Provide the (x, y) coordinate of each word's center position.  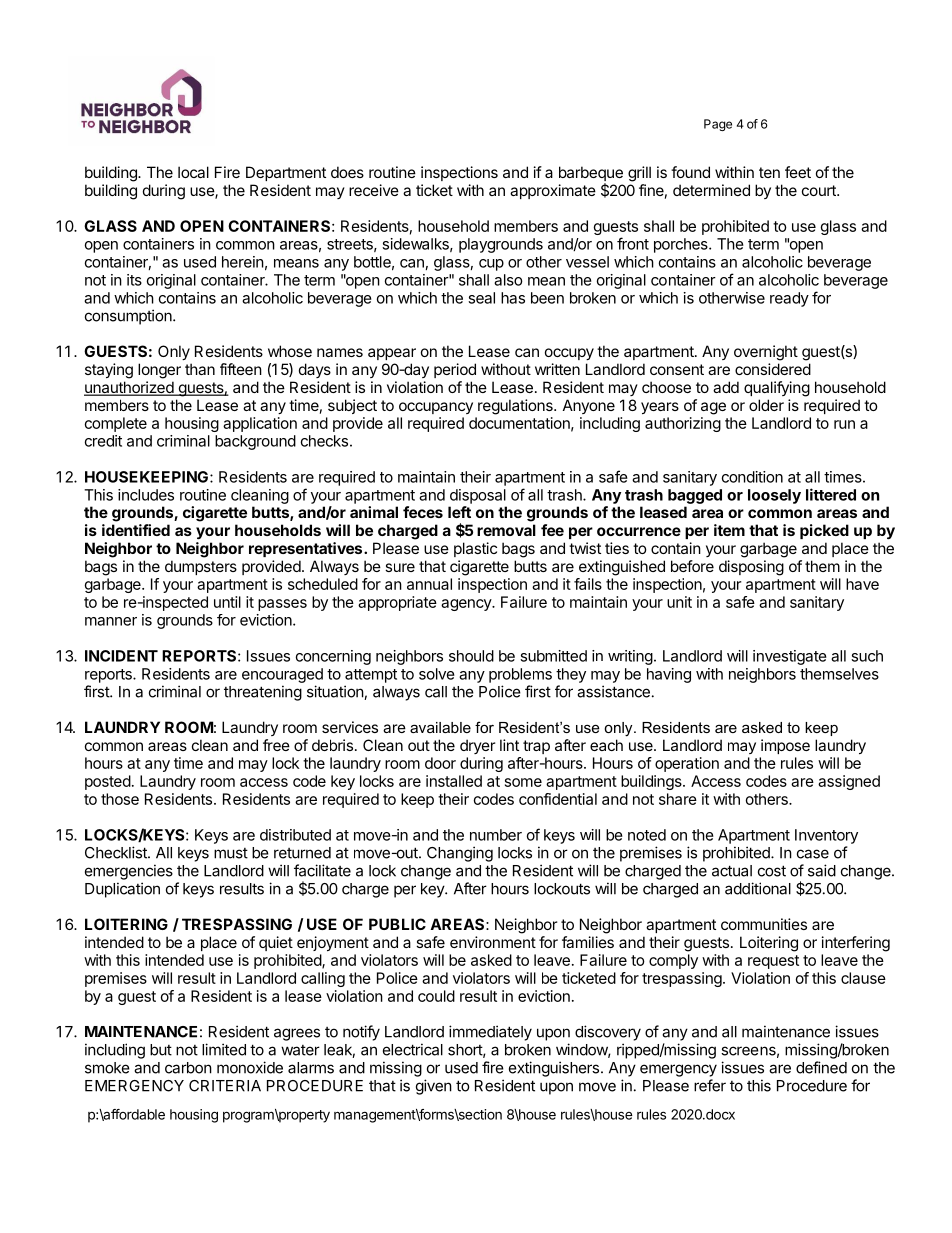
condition (752, 477)
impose (785, 746)
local (193, 172)
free (276, 745)
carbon (188, 1068)
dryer (477, 746)
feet (798, 172)
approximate (553, 191)
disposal (478, 496)
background (255, 442)
